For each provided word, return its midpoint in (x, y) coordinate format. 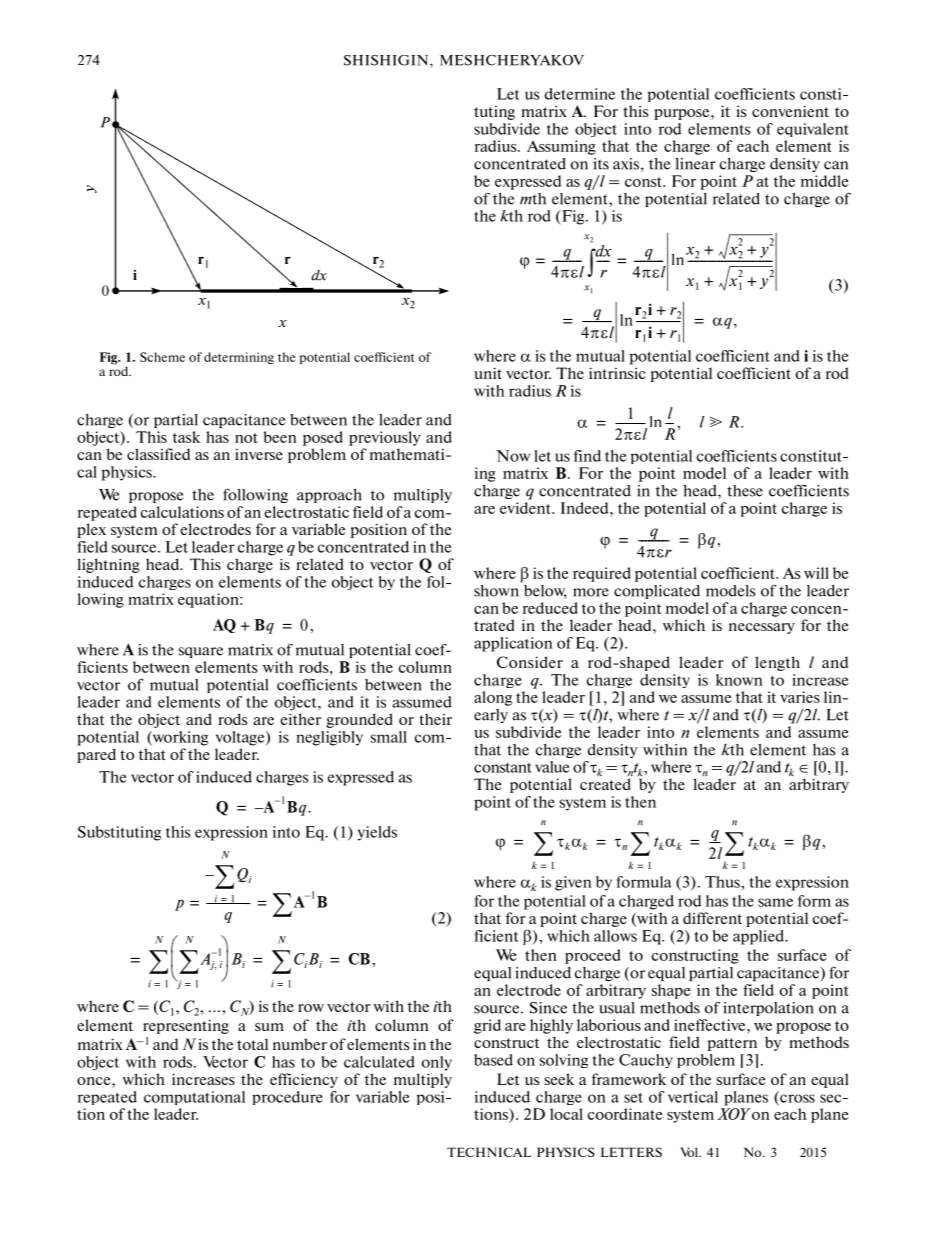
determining (239, 358)
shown (498, 589)
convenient (790, 111)
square (201, 652)
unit (488, 373)
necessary (762, 628)
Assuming (561, 147)
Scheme (162, 357)
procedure (287, 1098)
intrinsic (617, 373)
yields (377, 833)
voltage (241, 738)
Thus (722, 882)
